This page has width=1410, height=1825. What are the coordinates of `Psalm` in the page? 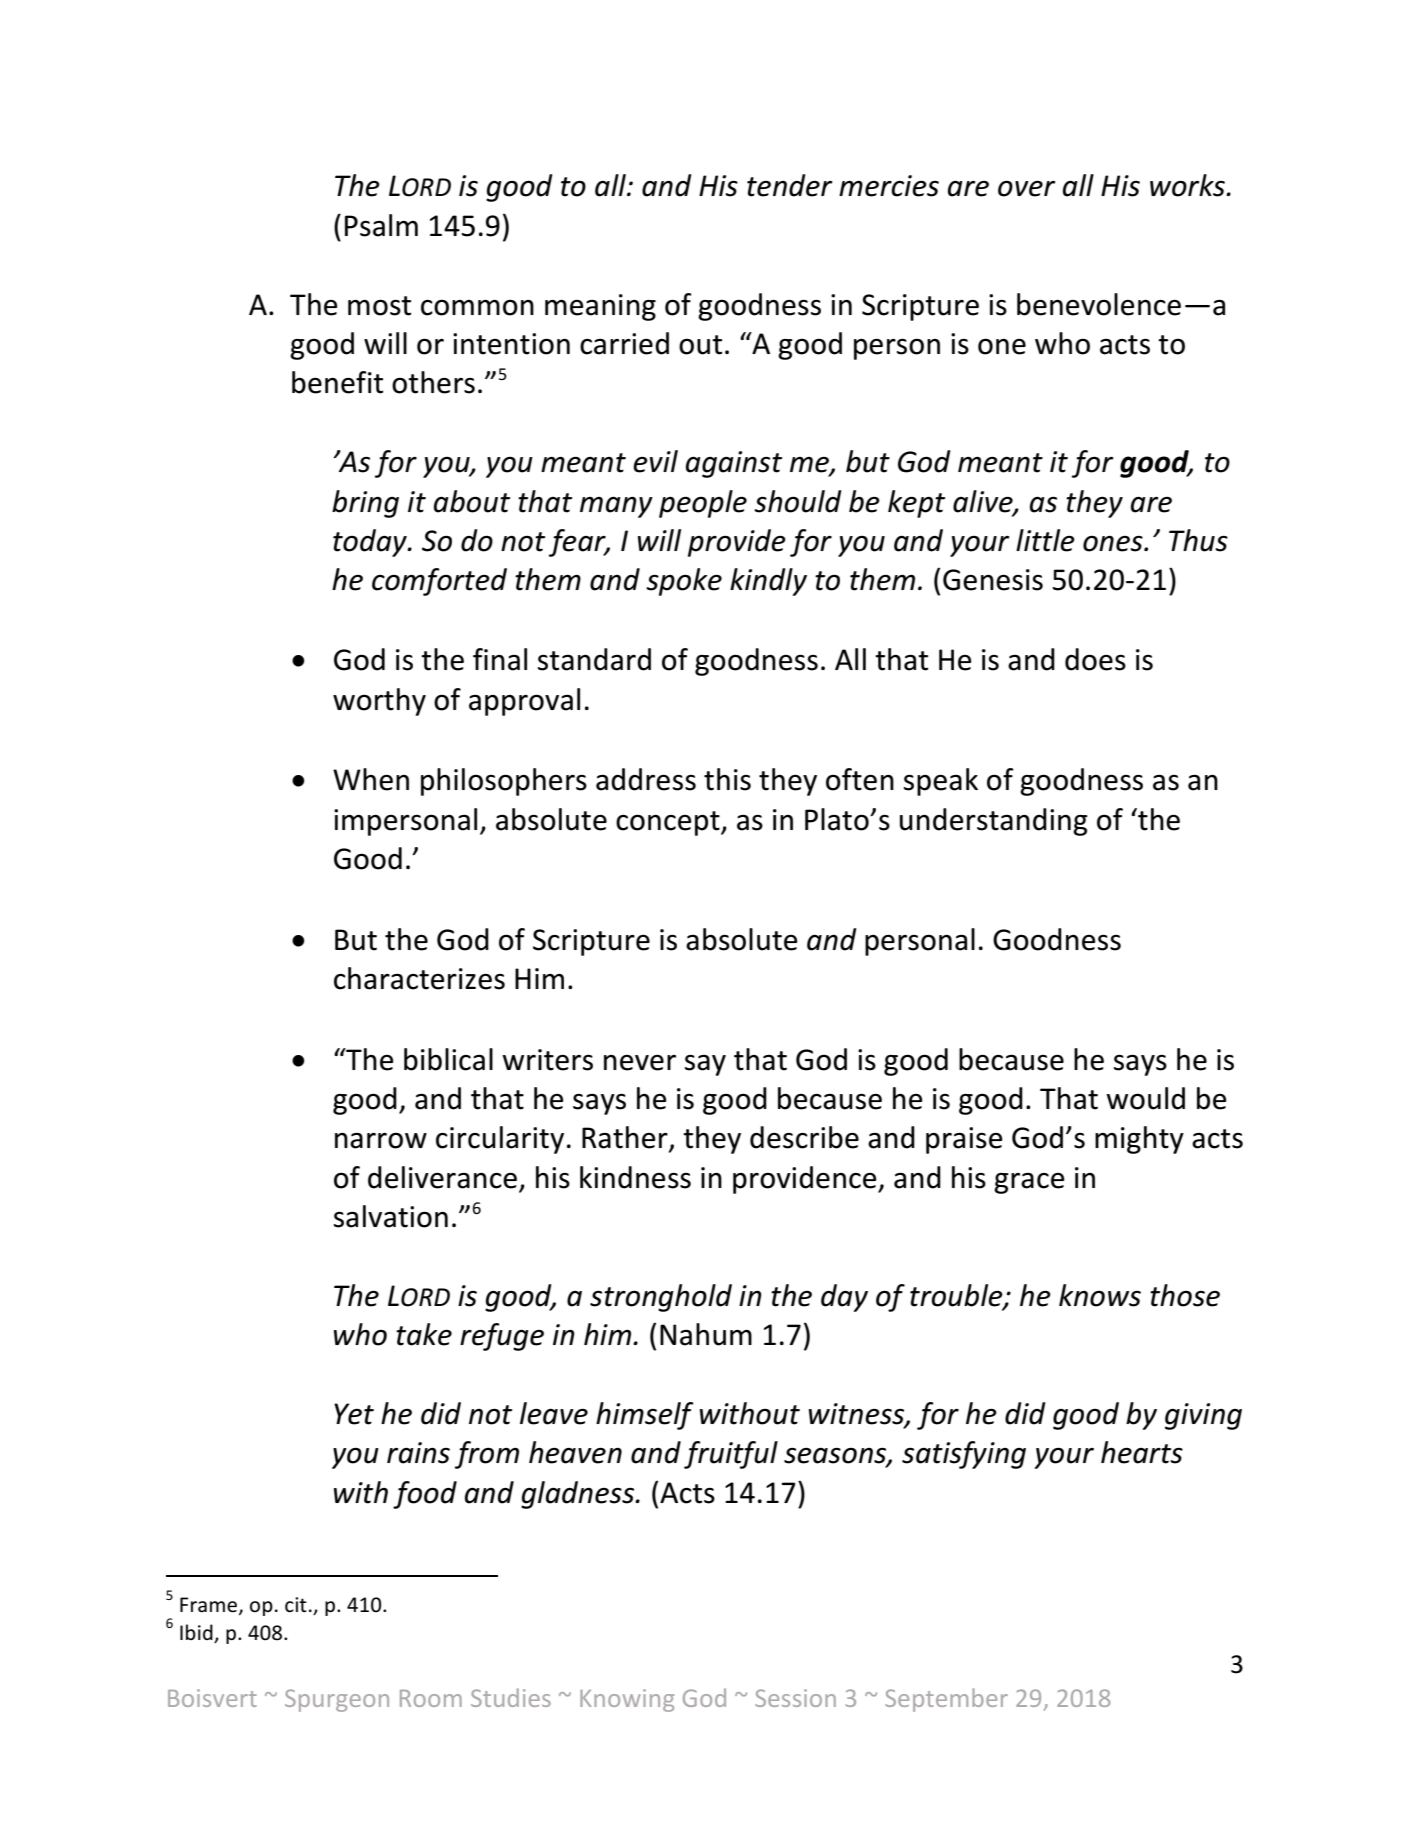 It's located at (381, 225).
